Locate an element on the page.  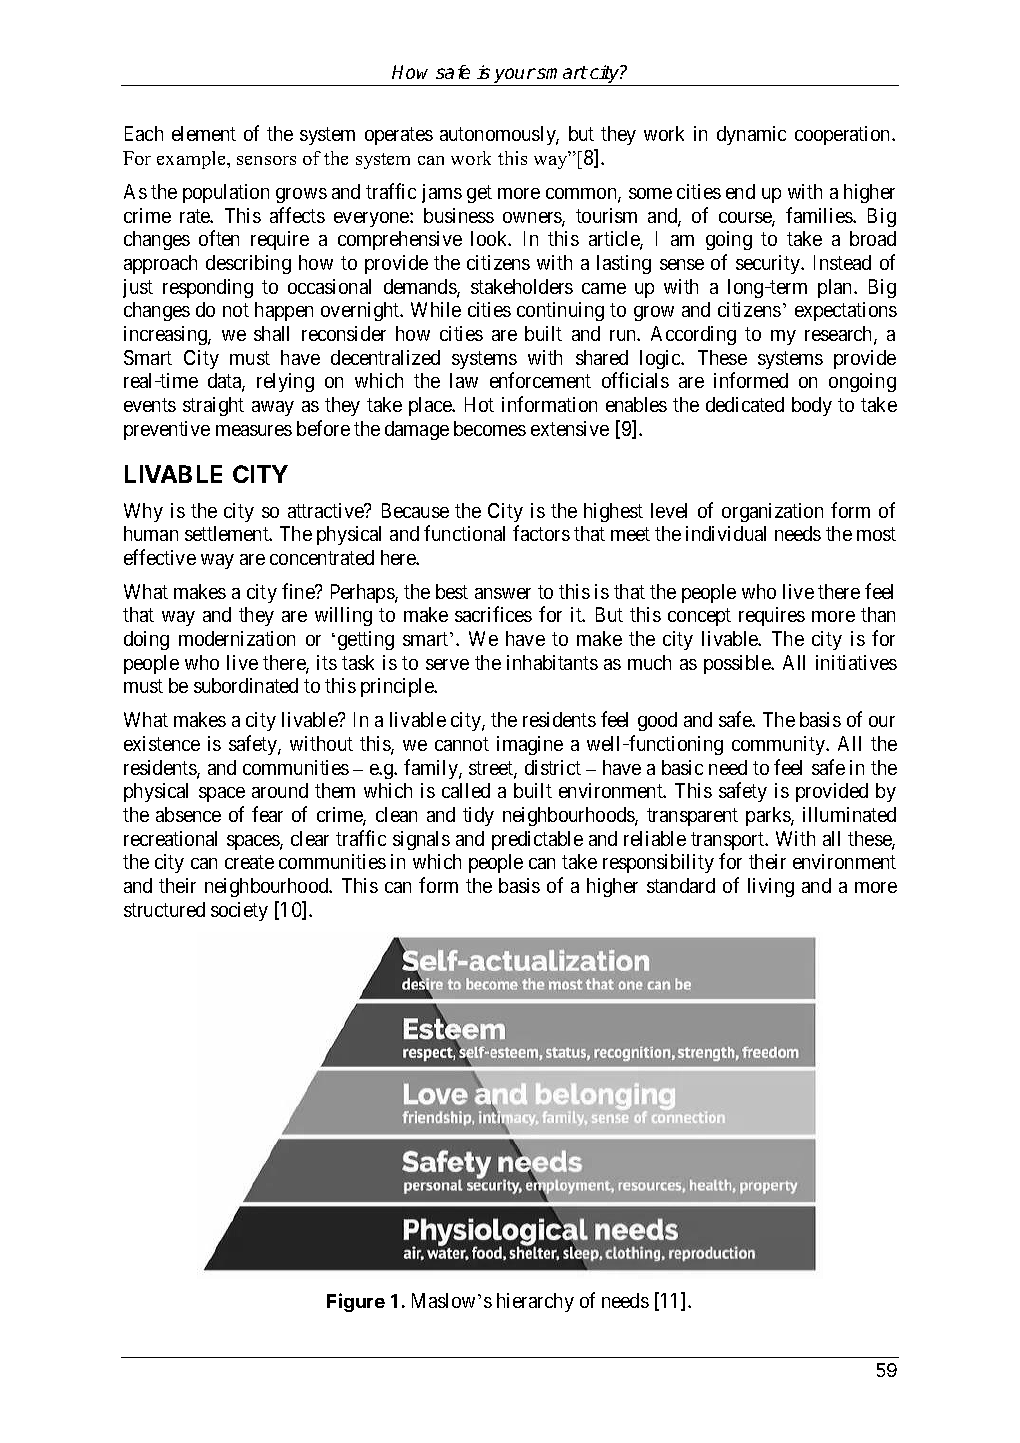
create is located at coordinates (249, 862).
